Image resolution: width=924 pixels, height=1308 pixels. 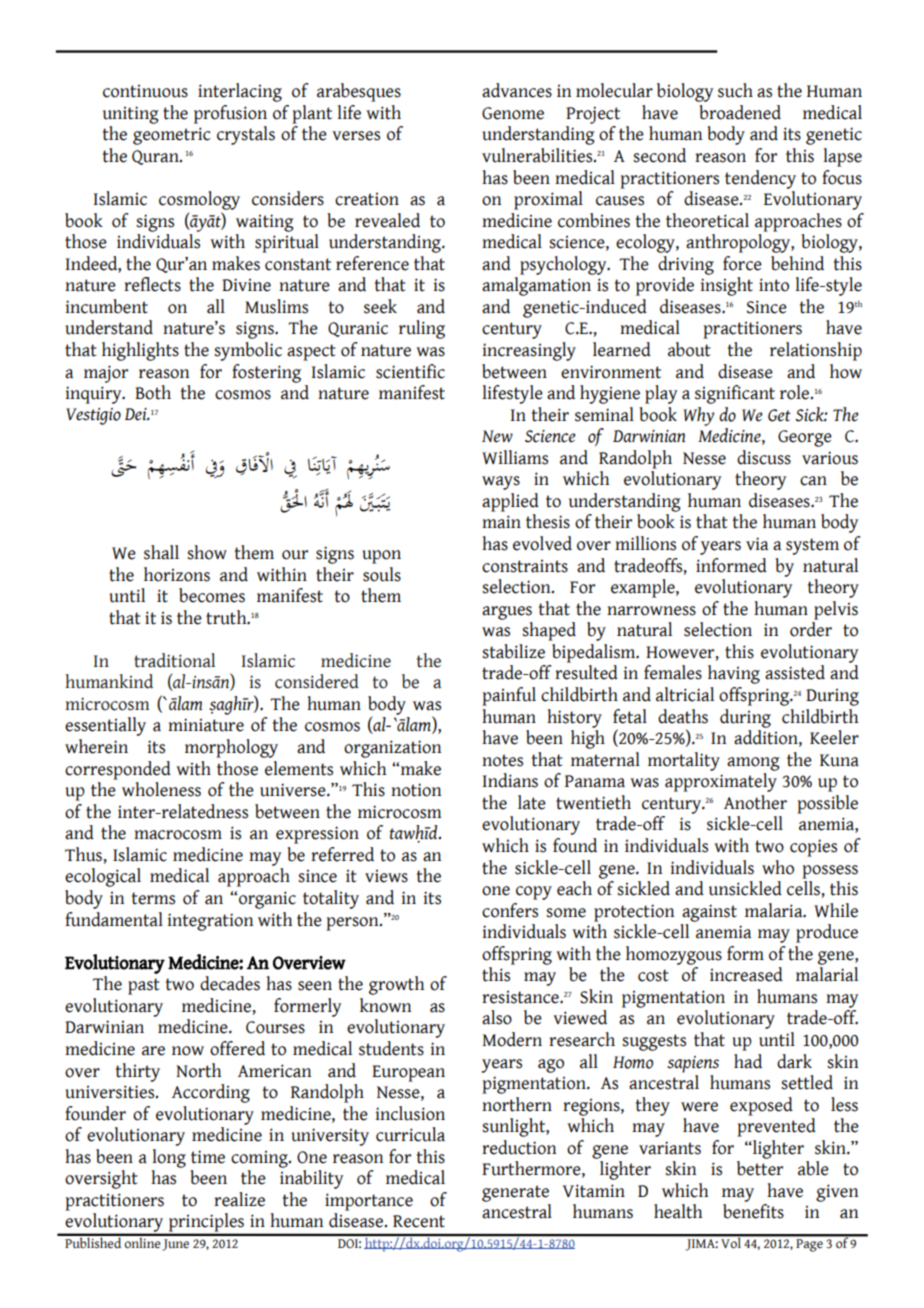 What do you see at coordinates (740, 112) in the screenshot?
I see `broadened` at bounding box center [740, 112].
